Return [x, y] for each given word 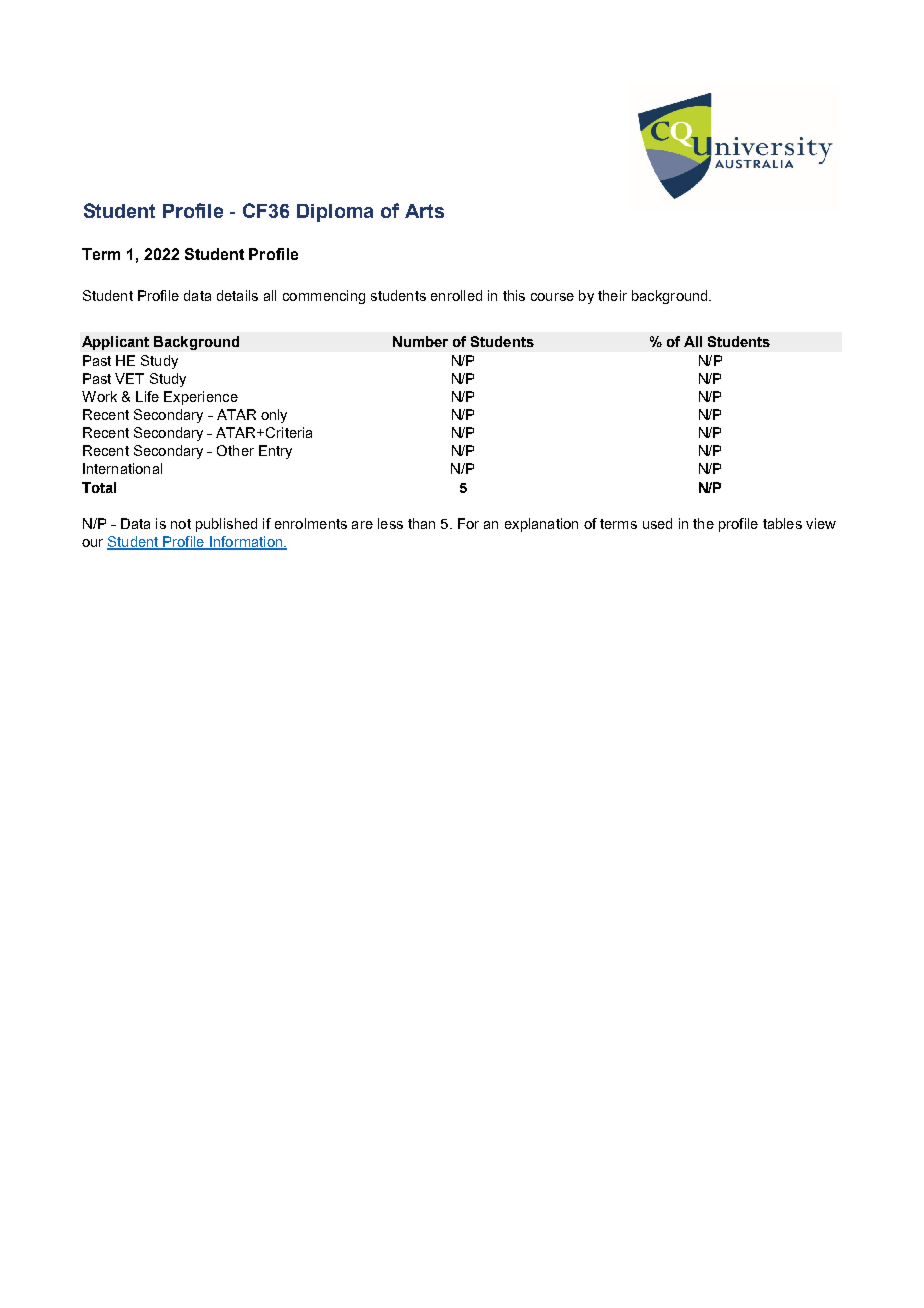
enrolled [456, 295]
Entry [275, 452]
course [552, 297]
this [514, 295]
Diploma [335, 213]
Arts [424, 211]
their [612, 295]
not [181, 524]
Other [235, 450]
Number [420, 341]
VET [129, 378]
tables [782, 523]
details [237, 295]
